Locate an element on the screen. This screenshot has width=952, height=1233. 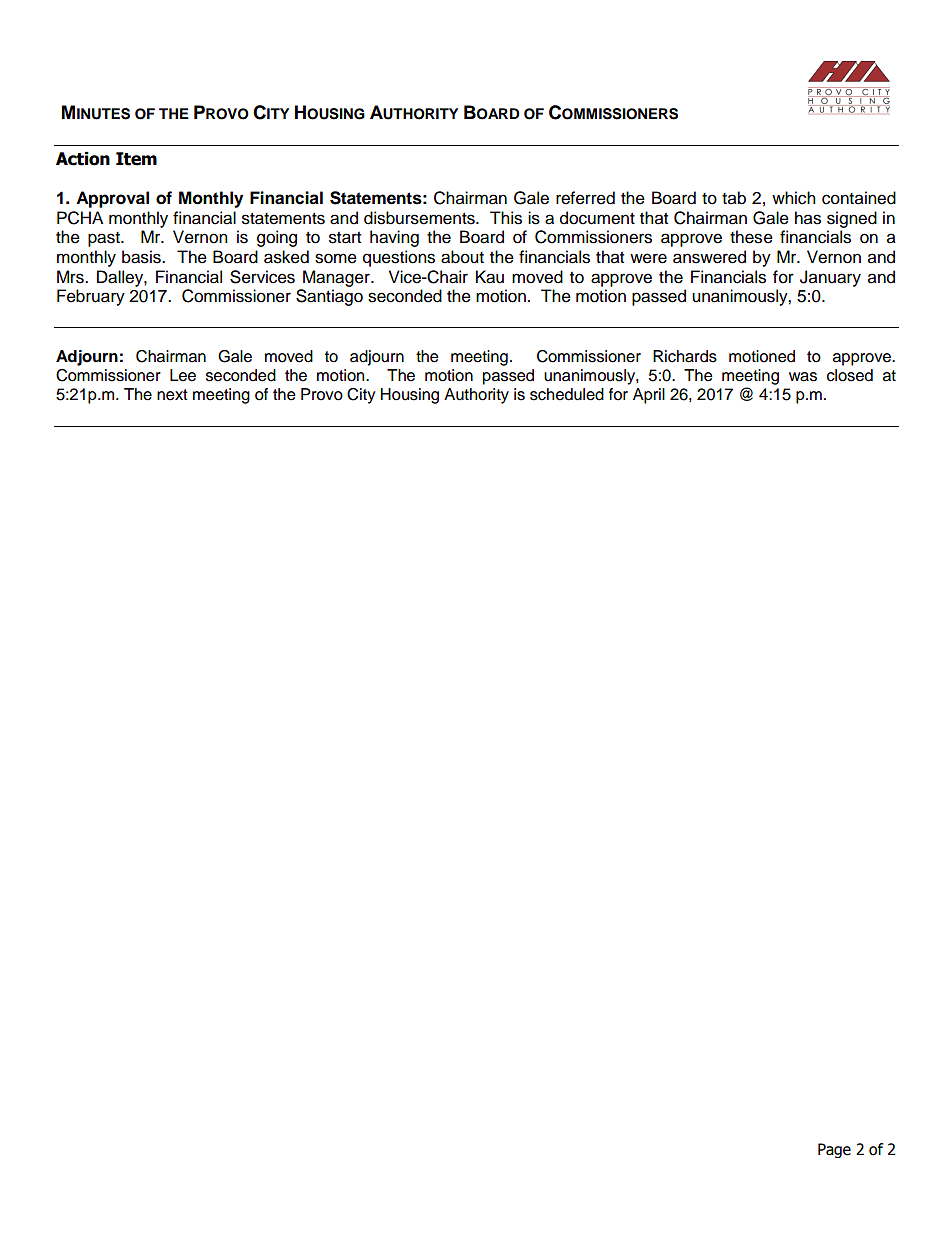
scheduled is located at coordinates (567, 394).
